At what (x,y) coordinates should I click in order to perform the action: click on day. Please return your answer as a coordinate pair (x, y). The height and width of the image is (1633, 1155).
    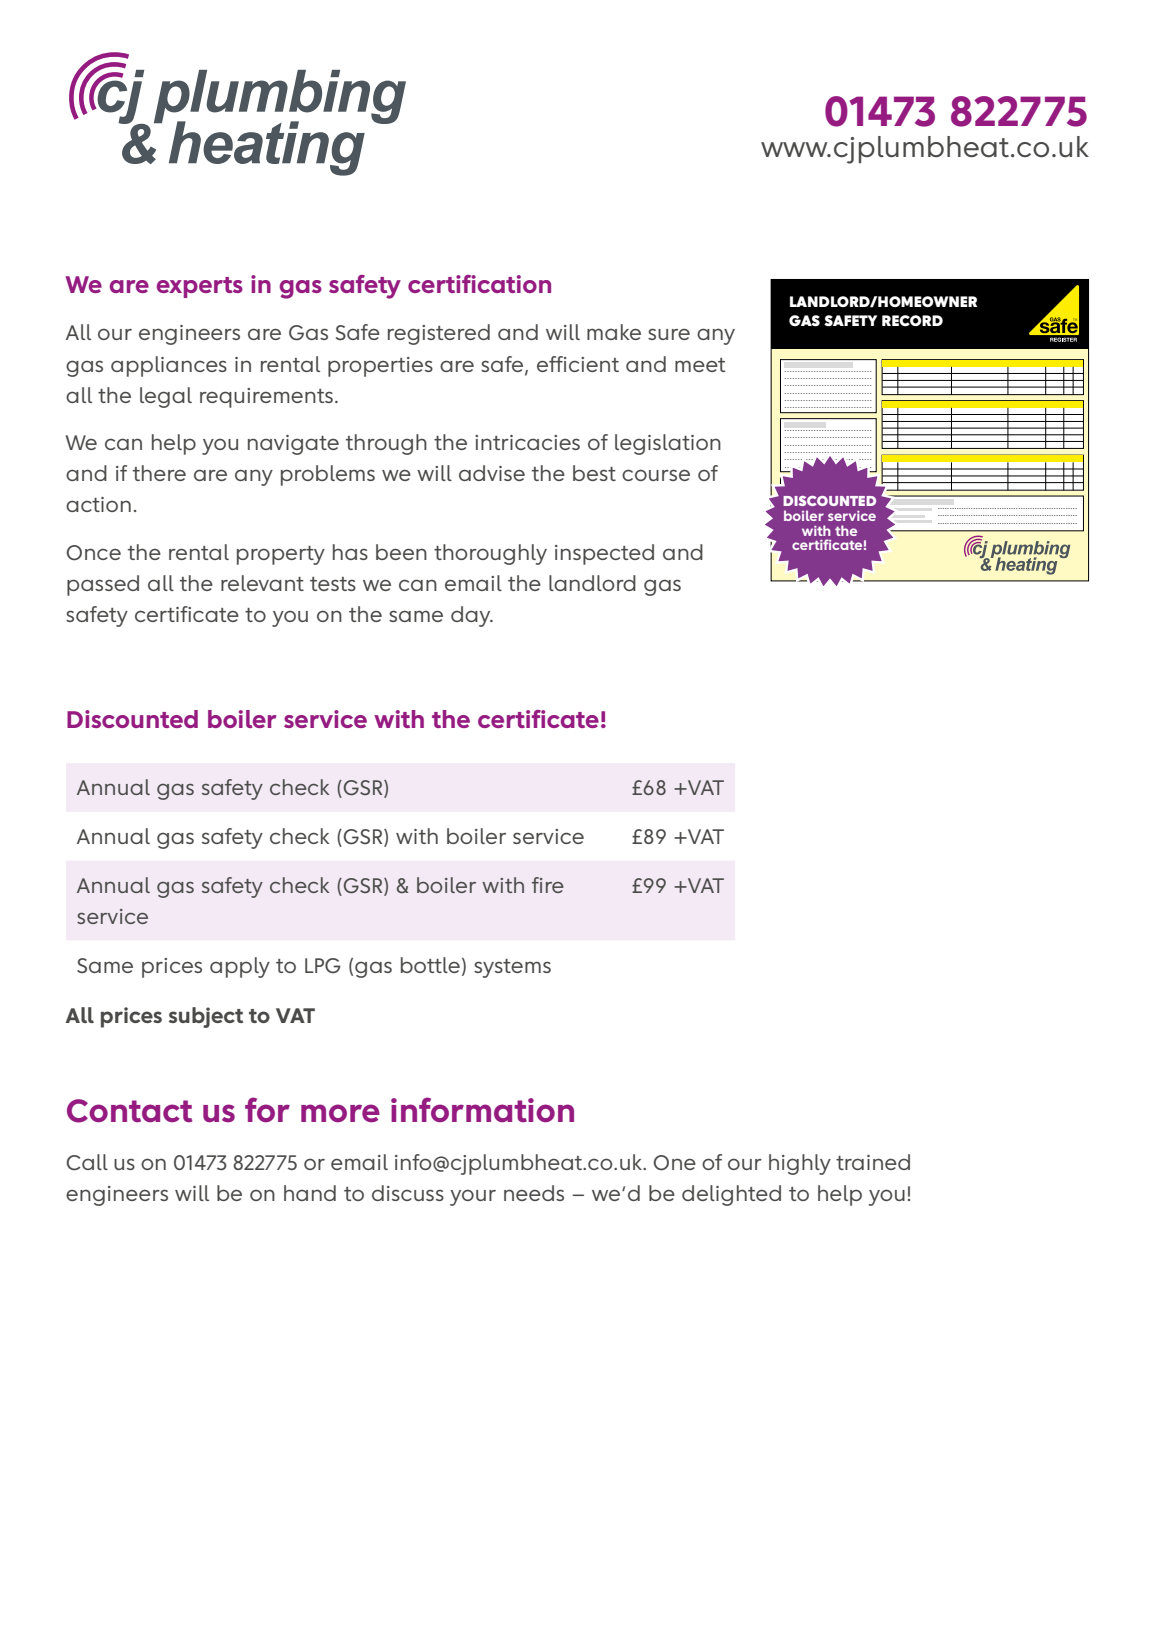
    Looking at the image, I should click on (472, 616).
